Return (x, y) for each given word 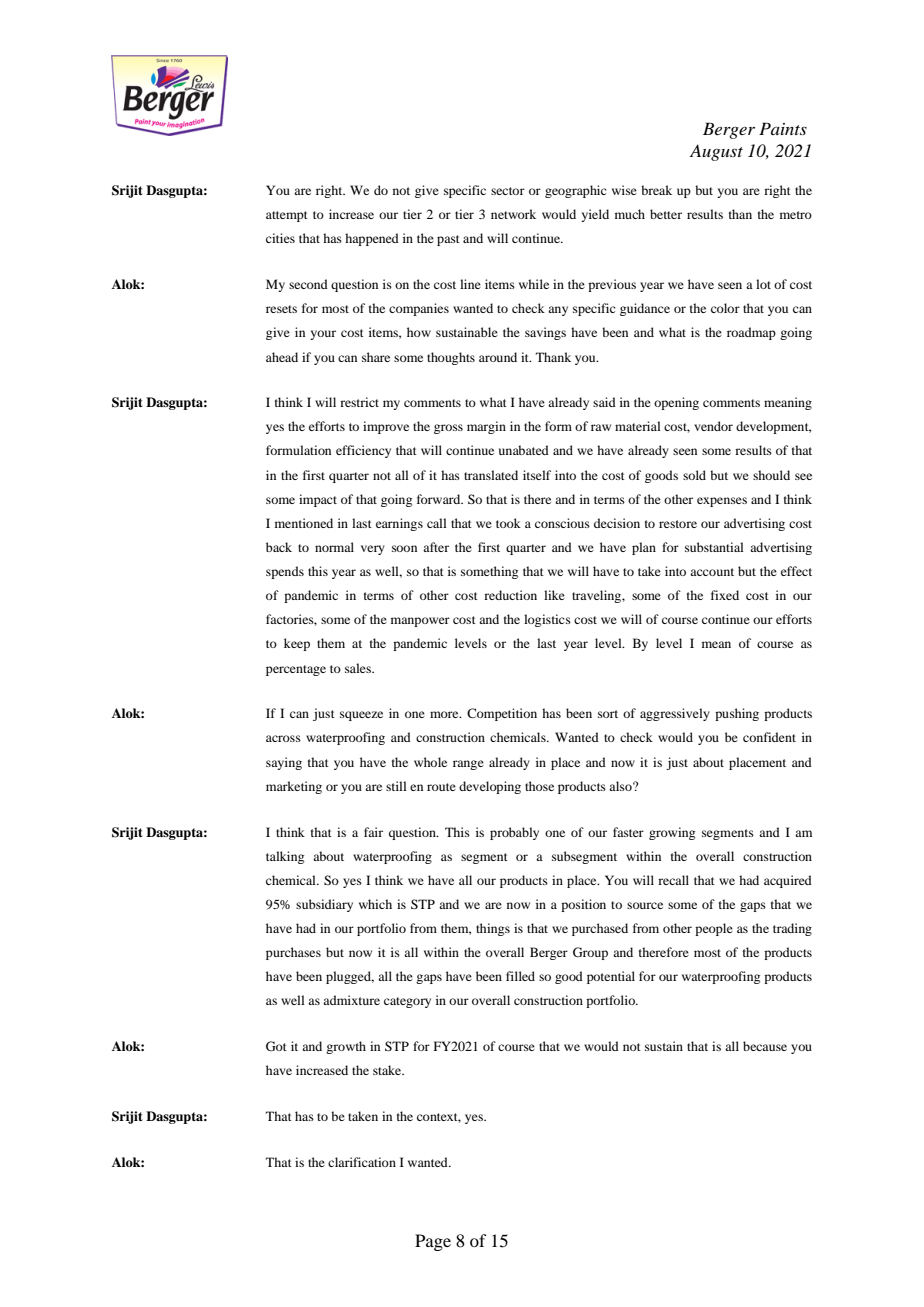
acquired (788, 881)
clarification (362, 1162)
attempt (287, 216)
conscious (562, 523)
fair (373, 832)
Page (433, 1242)
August (716, 152)
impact (318, 500)
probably (514, 833)
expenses (722, 502)
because (765, 1046)
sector (508, 191)
